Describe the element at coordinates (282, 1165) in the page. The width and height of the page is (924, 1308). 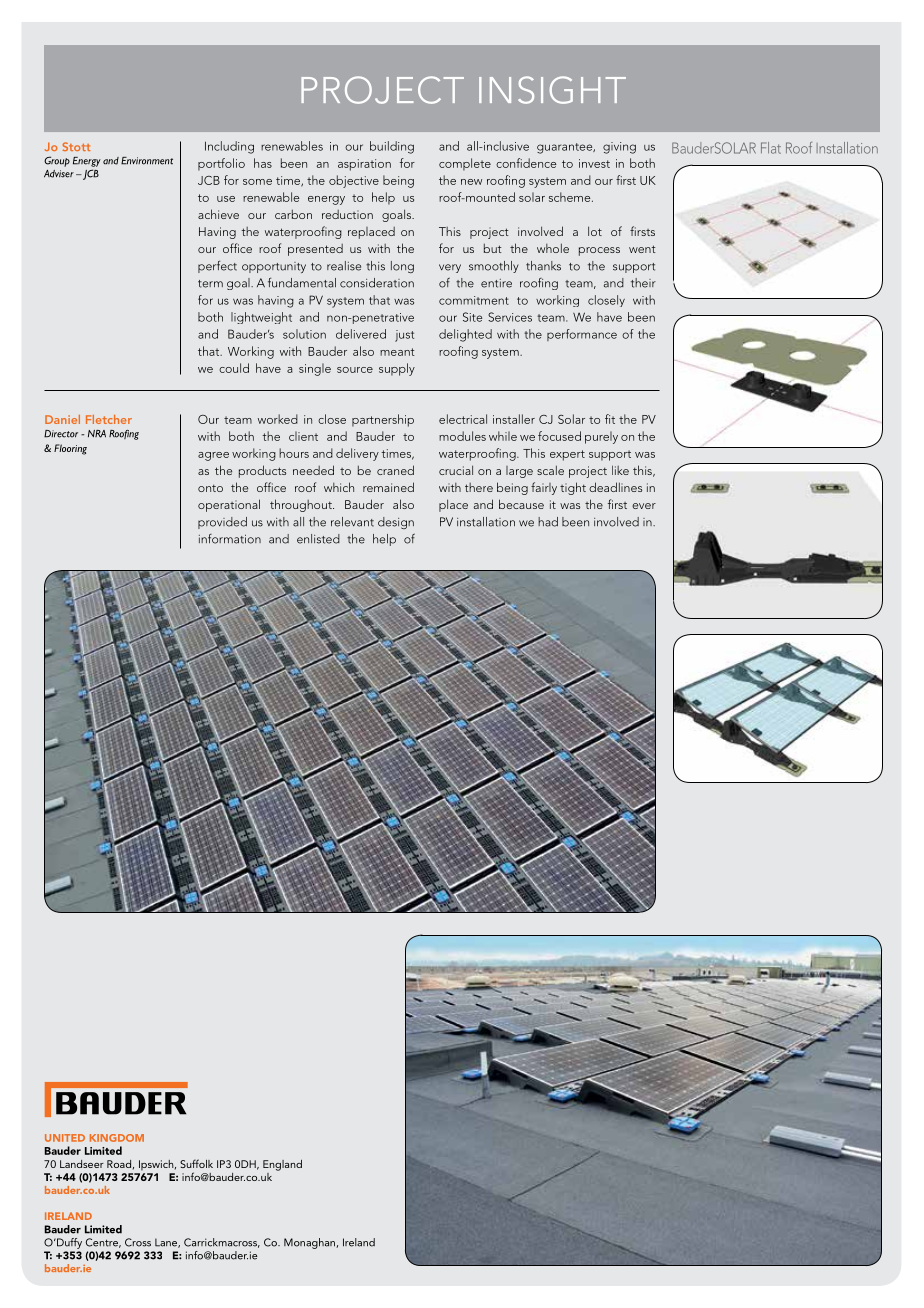
I see `England` at that location.
